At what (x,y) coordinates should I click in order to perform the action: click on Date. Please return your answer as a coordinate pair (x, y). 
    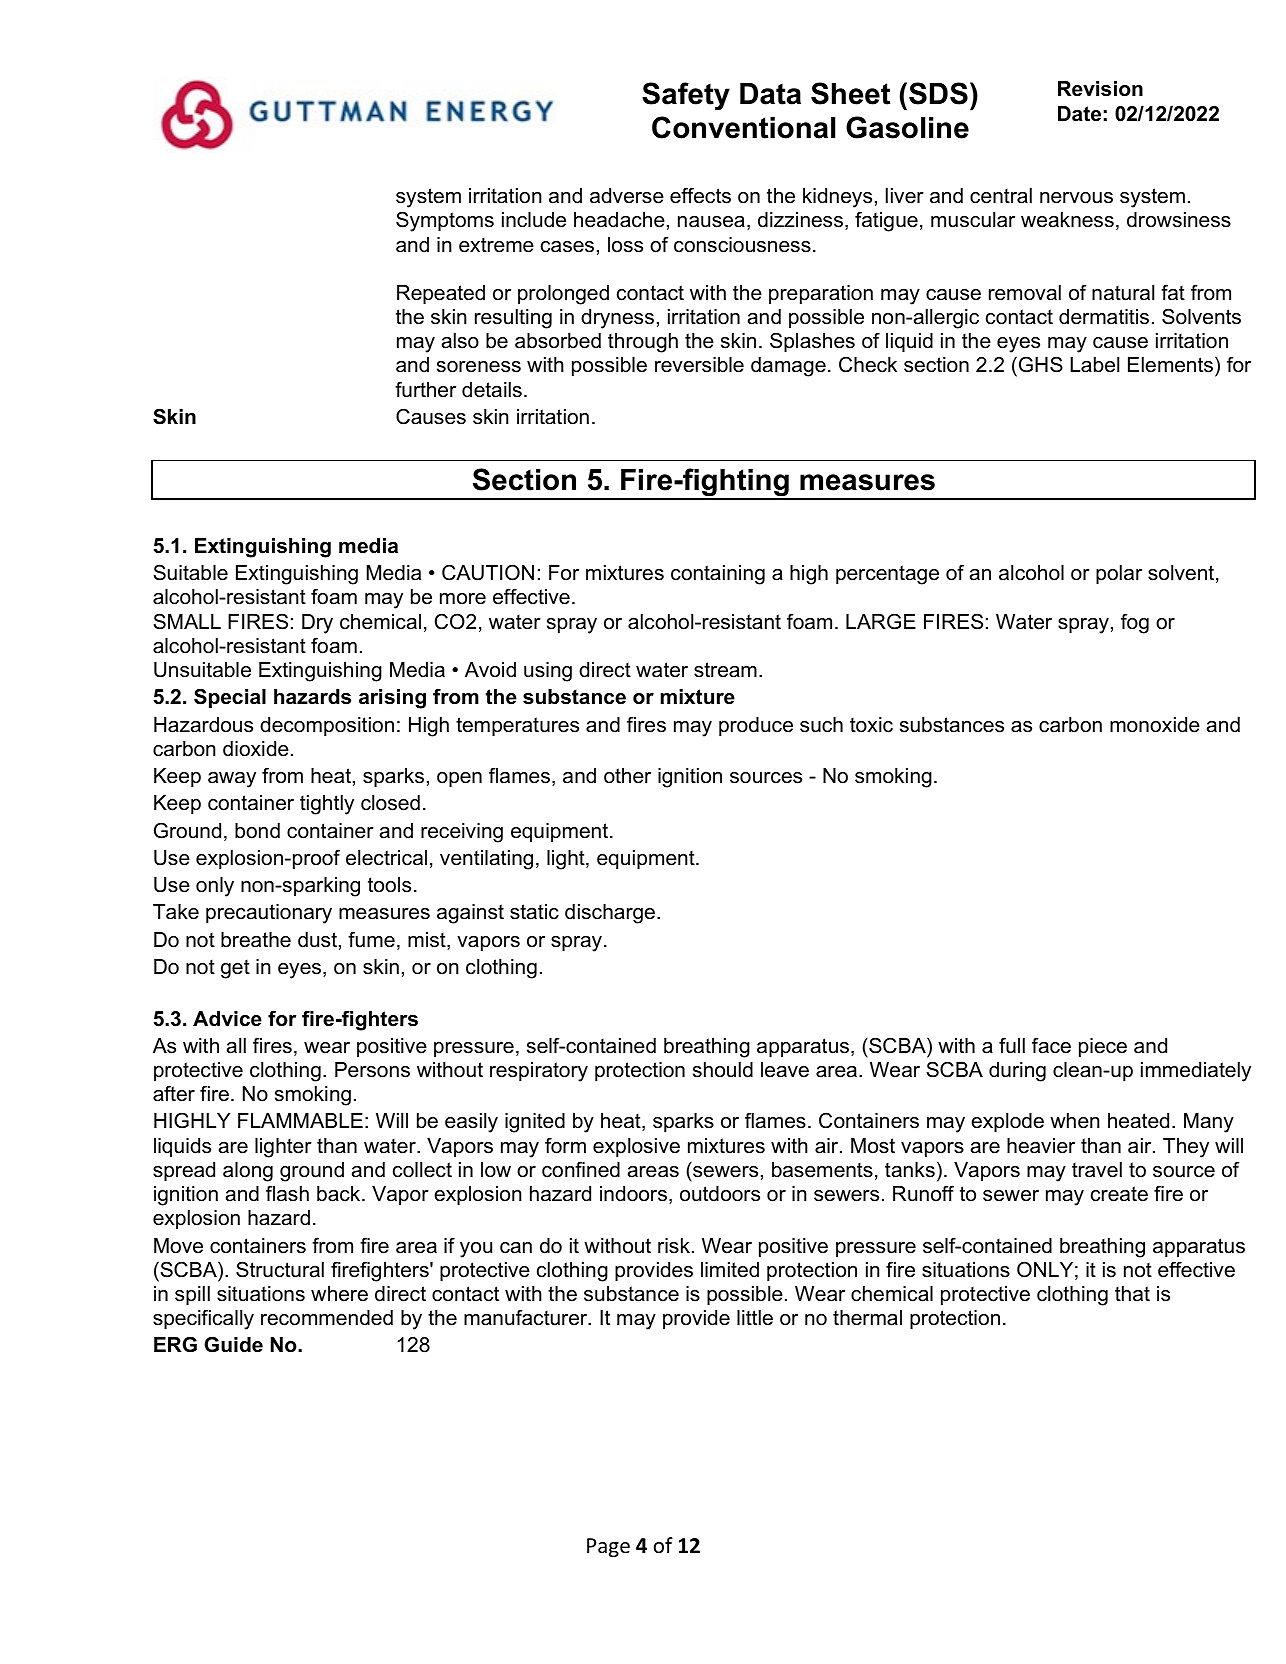
    Looking at the image, I should click on (1079, 114).
